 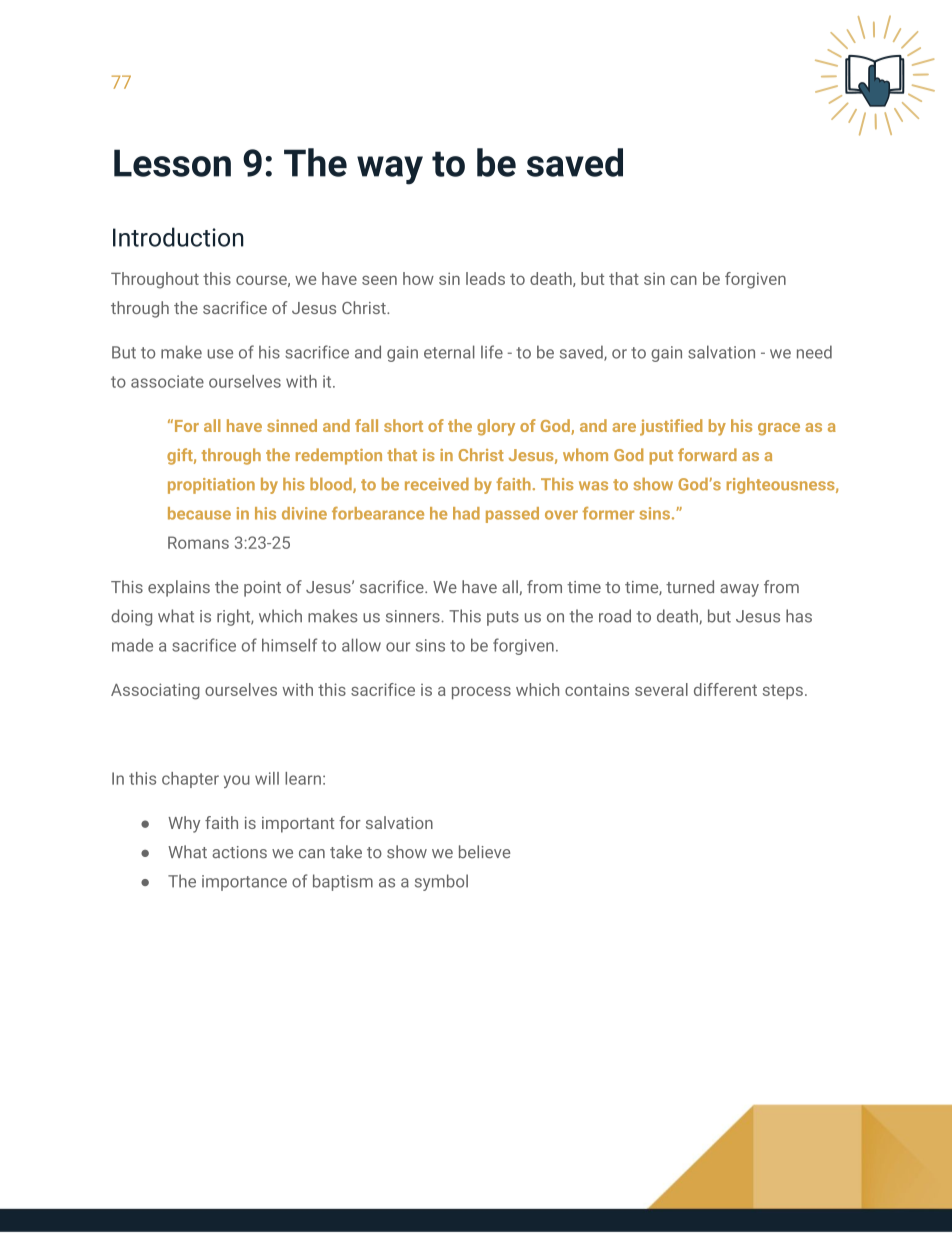 I want to click on glory, so click(x=496, y=427).
